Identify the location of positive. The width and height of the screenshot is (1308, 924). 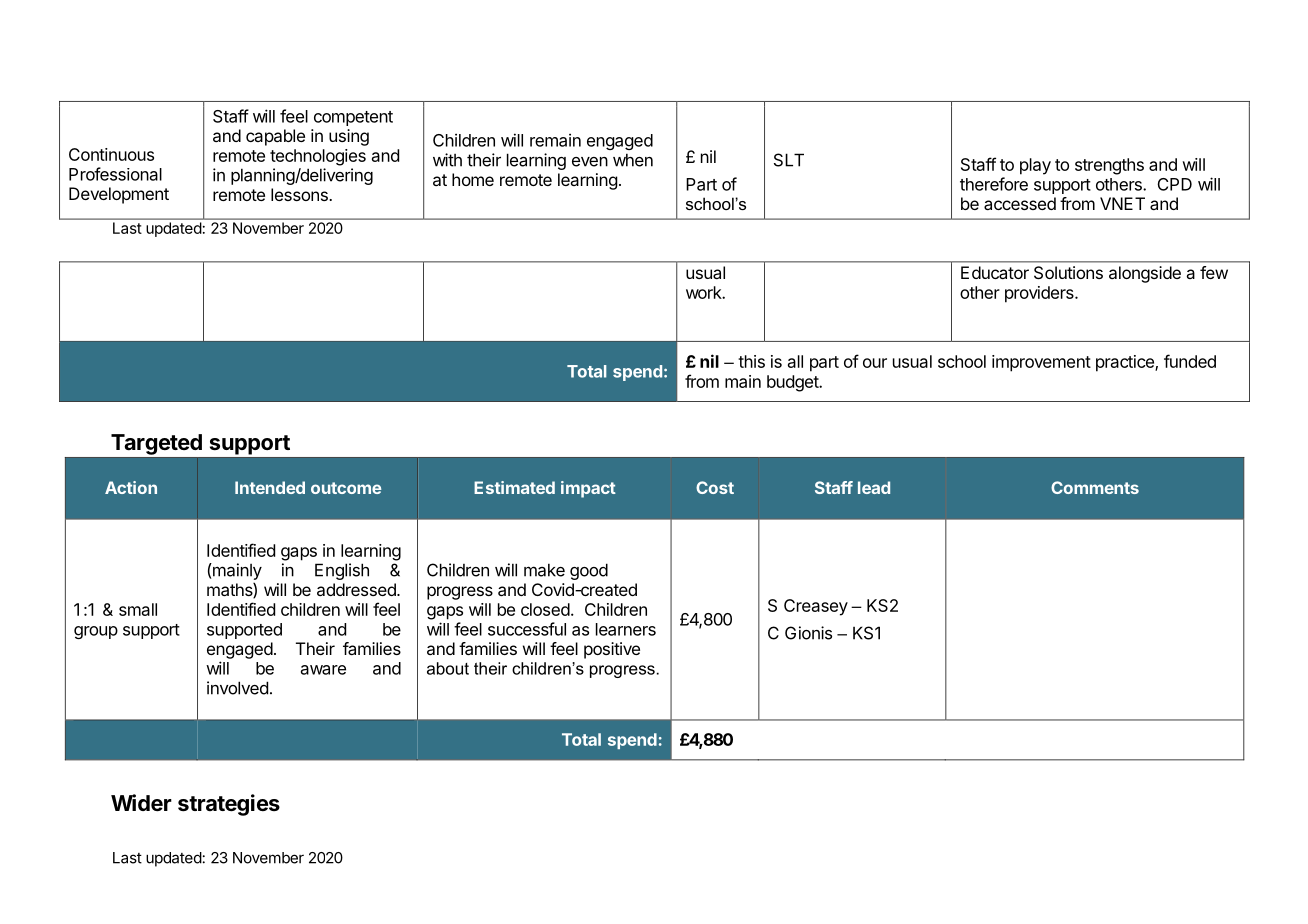
(612, 650).
